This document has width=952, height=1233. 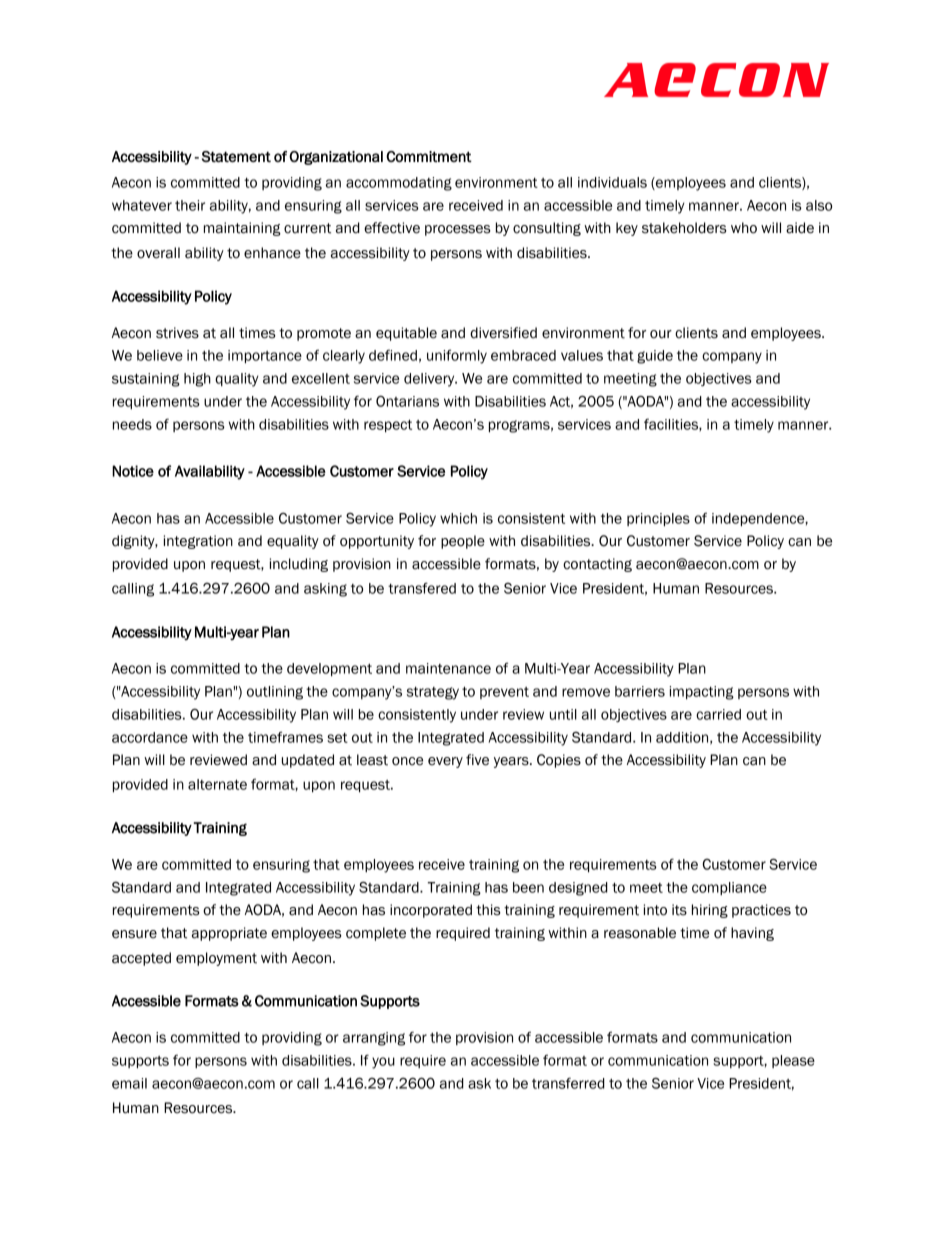 What do you see at coordinates (198, 542) in the document?
I see `integration` at bounding box center [198, 542].
